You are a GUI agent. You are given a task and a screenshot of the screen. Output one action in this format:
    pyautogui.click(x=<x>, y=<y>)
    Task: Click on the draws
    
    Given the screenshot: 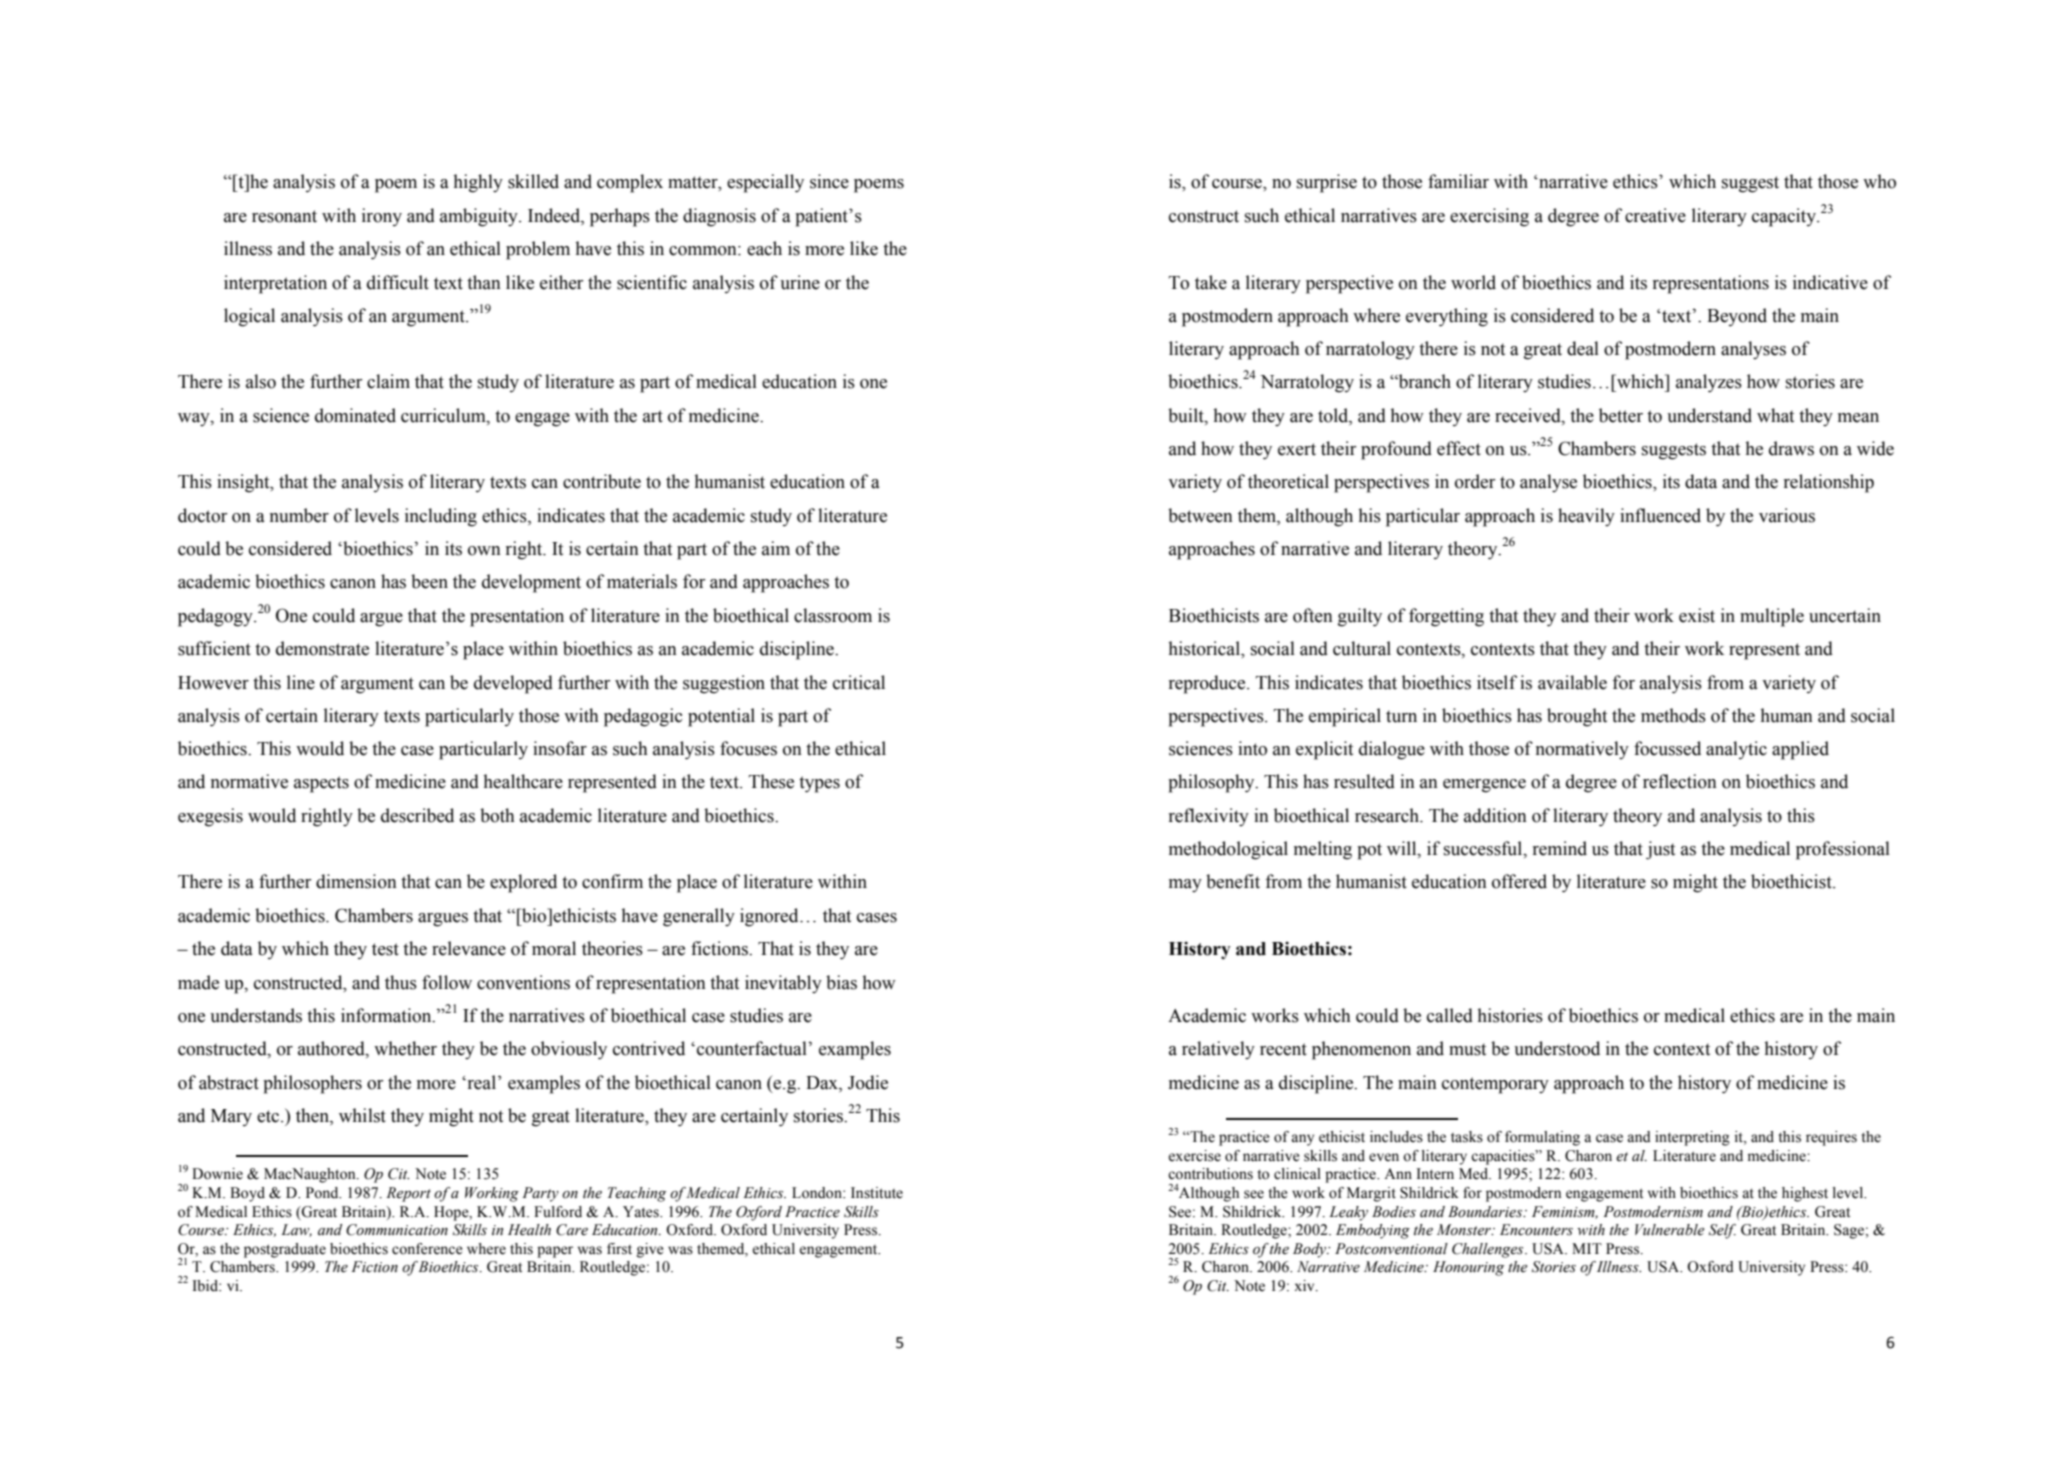 What is the action you would take?
    pyautogui.click(x=1791, y=448)
